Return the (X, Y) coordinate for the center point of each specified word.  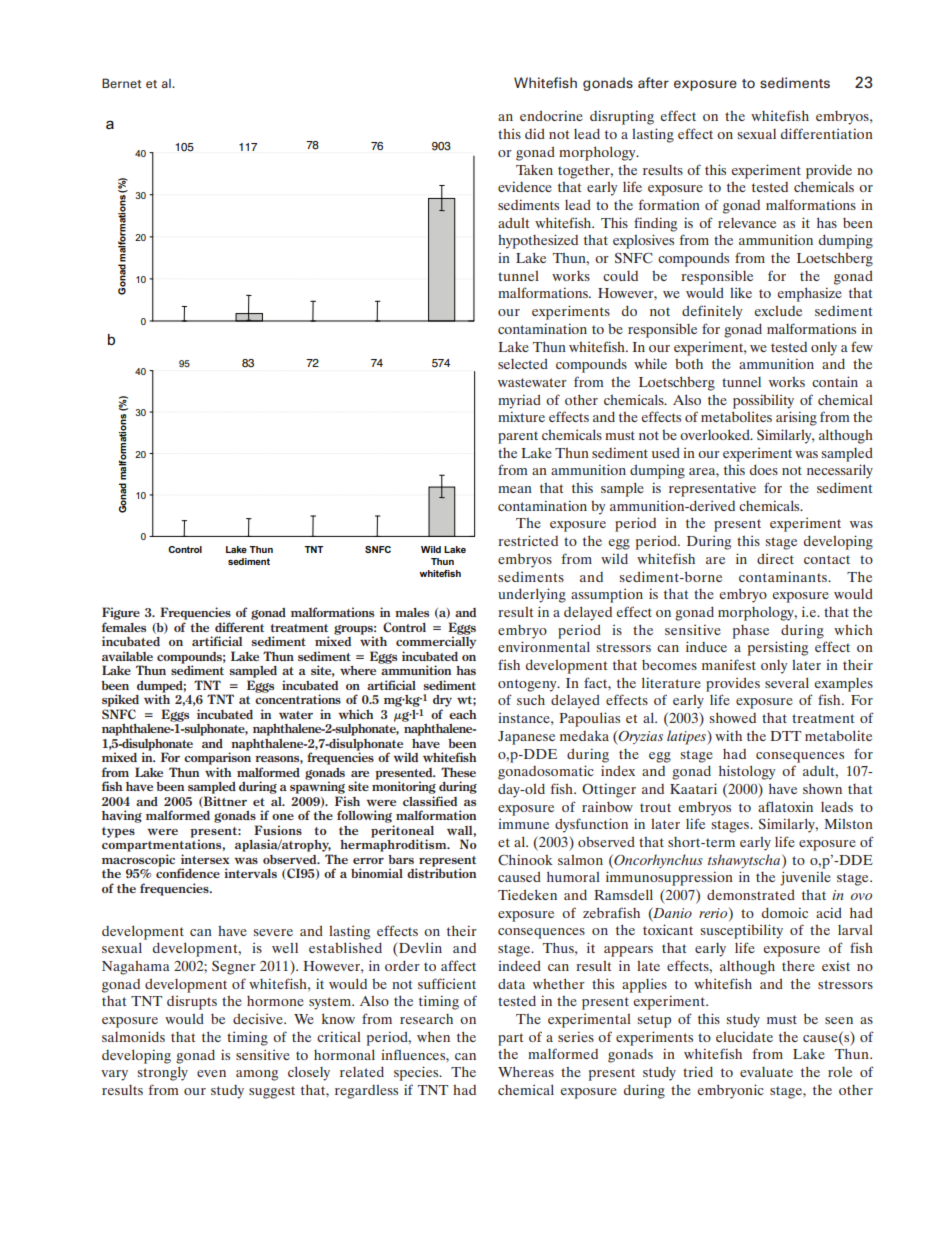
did (535, 133)
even (211, 1073)
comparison (217, 757)
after (653, 82)
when (433, 1036)
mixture (521, 416)
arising (796, 418)
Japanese (526, 738)
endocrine (551, 115)
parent (518, 437)
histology (747, 772)
